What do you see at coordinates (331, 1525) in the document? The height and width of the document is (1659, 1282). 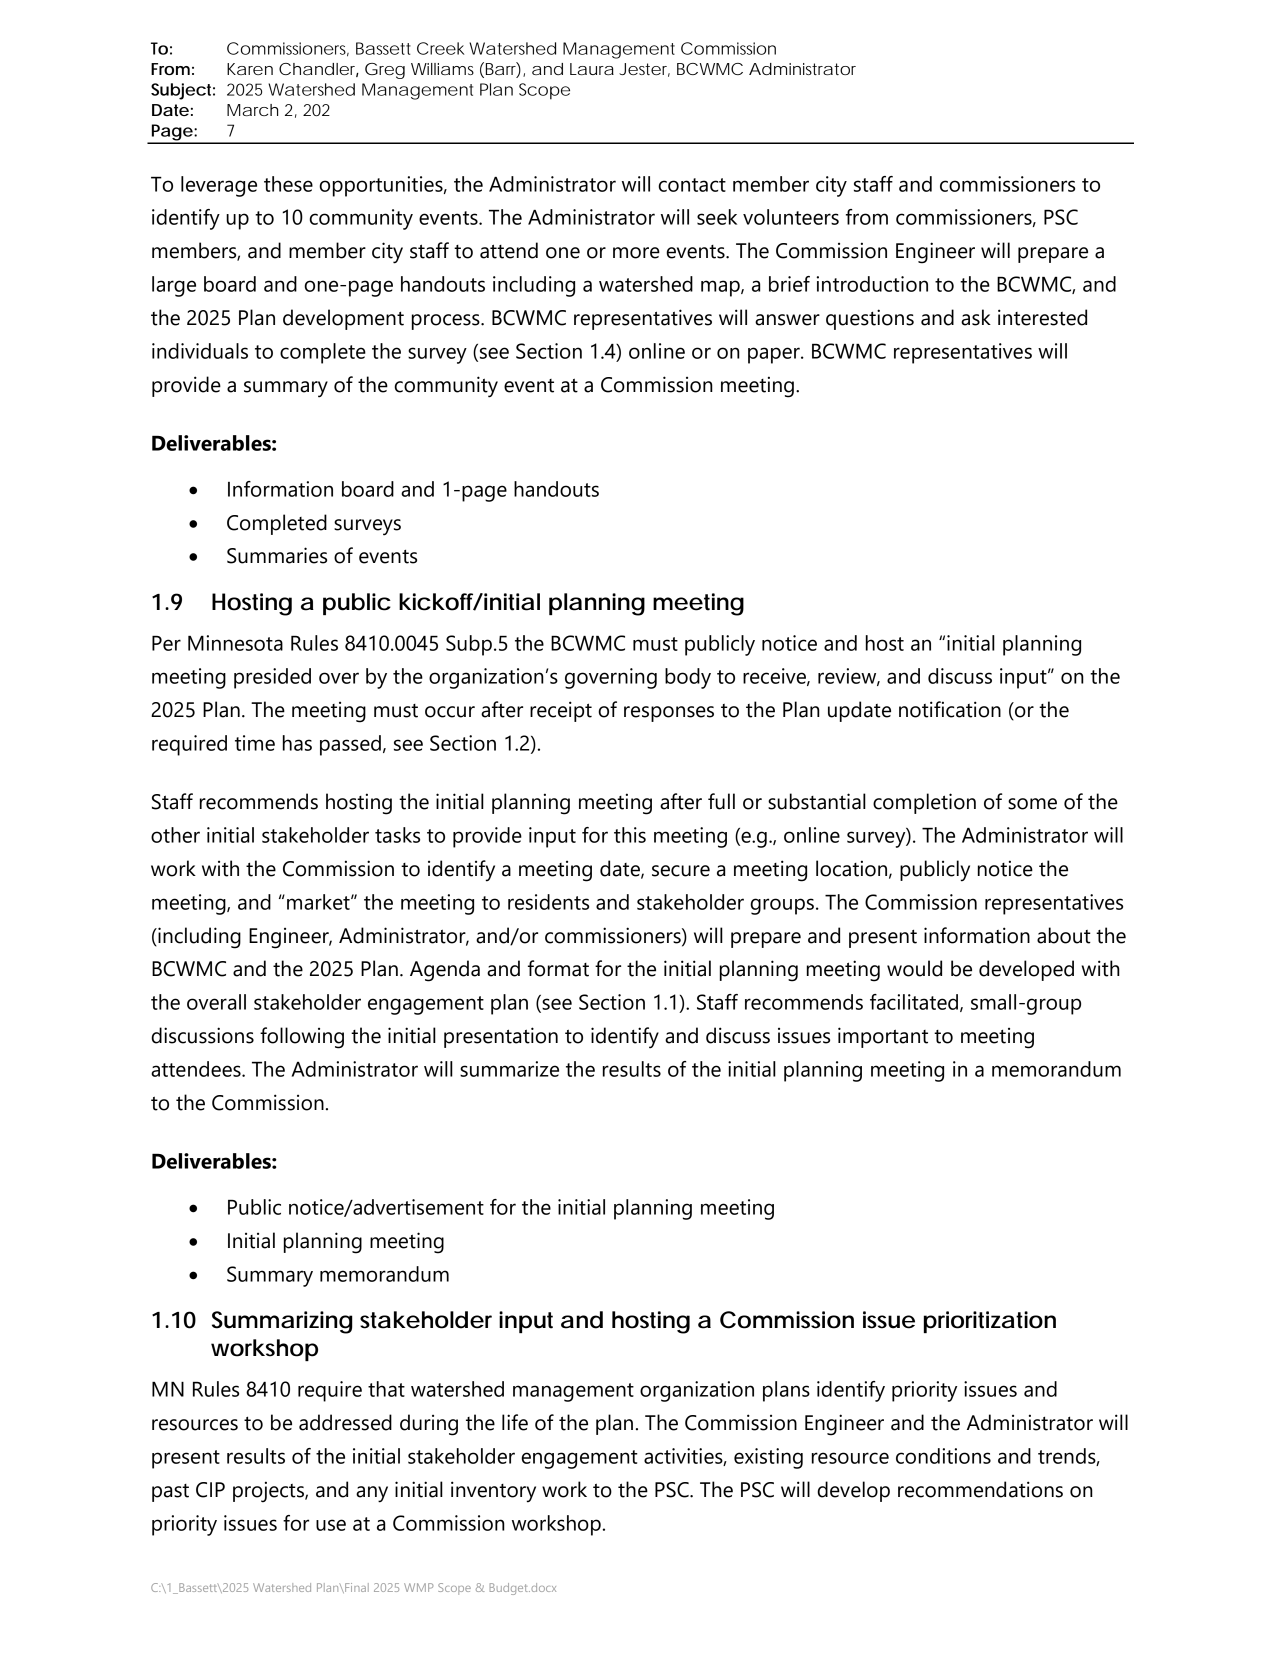 I see `use` at bounding box center [331, 1525].
